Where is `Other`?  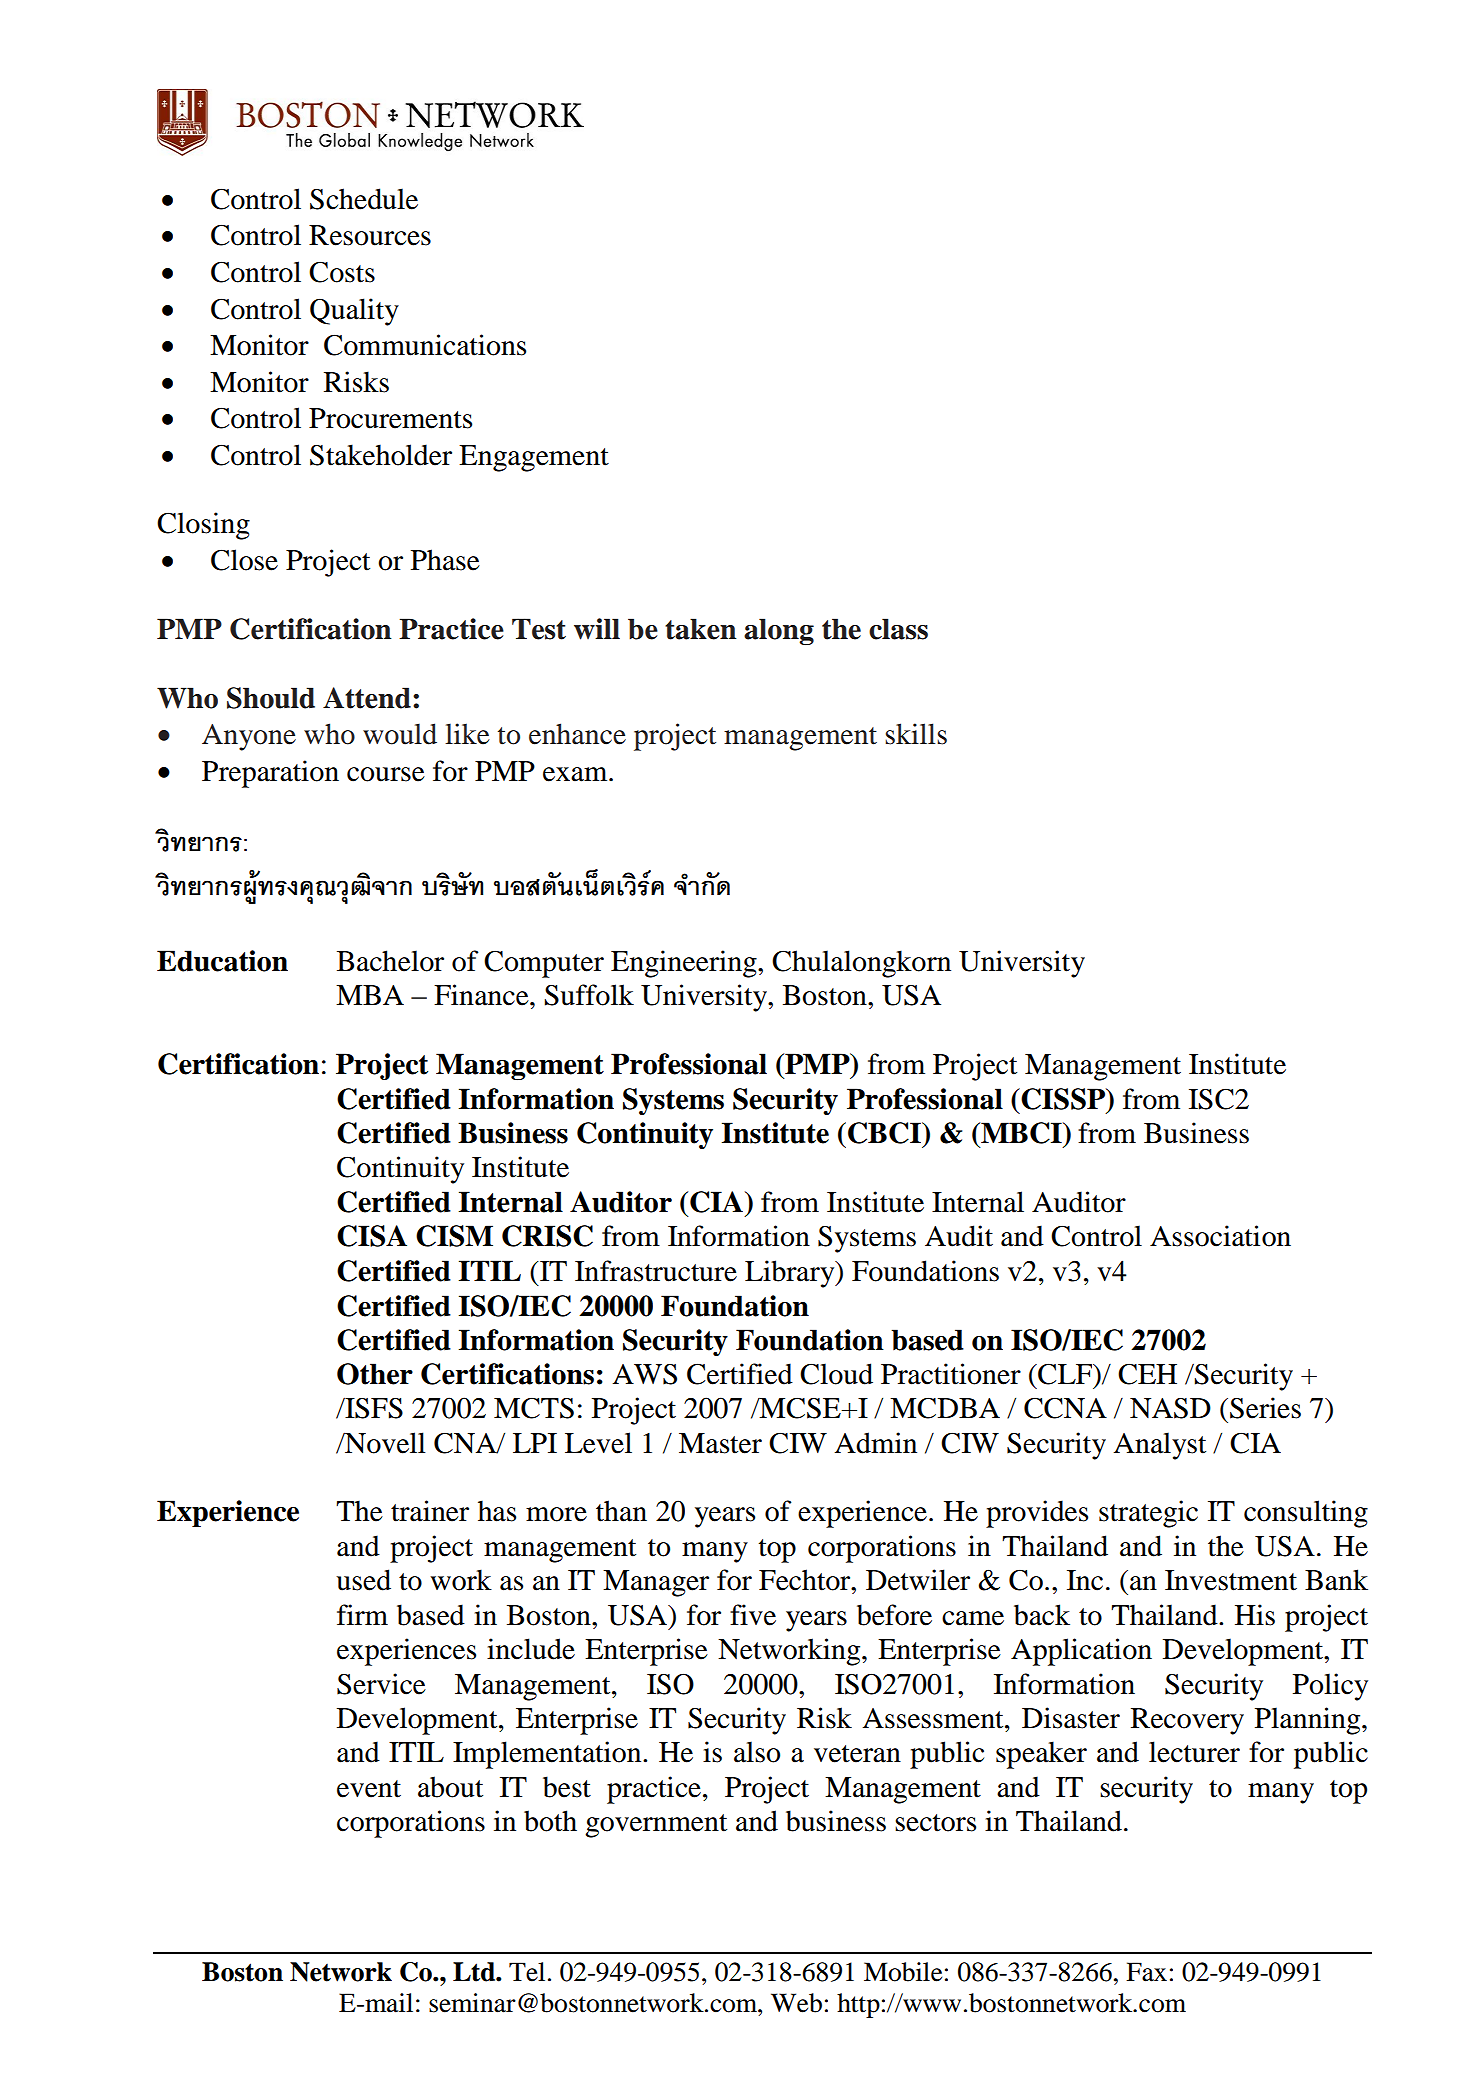
Other is located at coordinates (375, 1374).
